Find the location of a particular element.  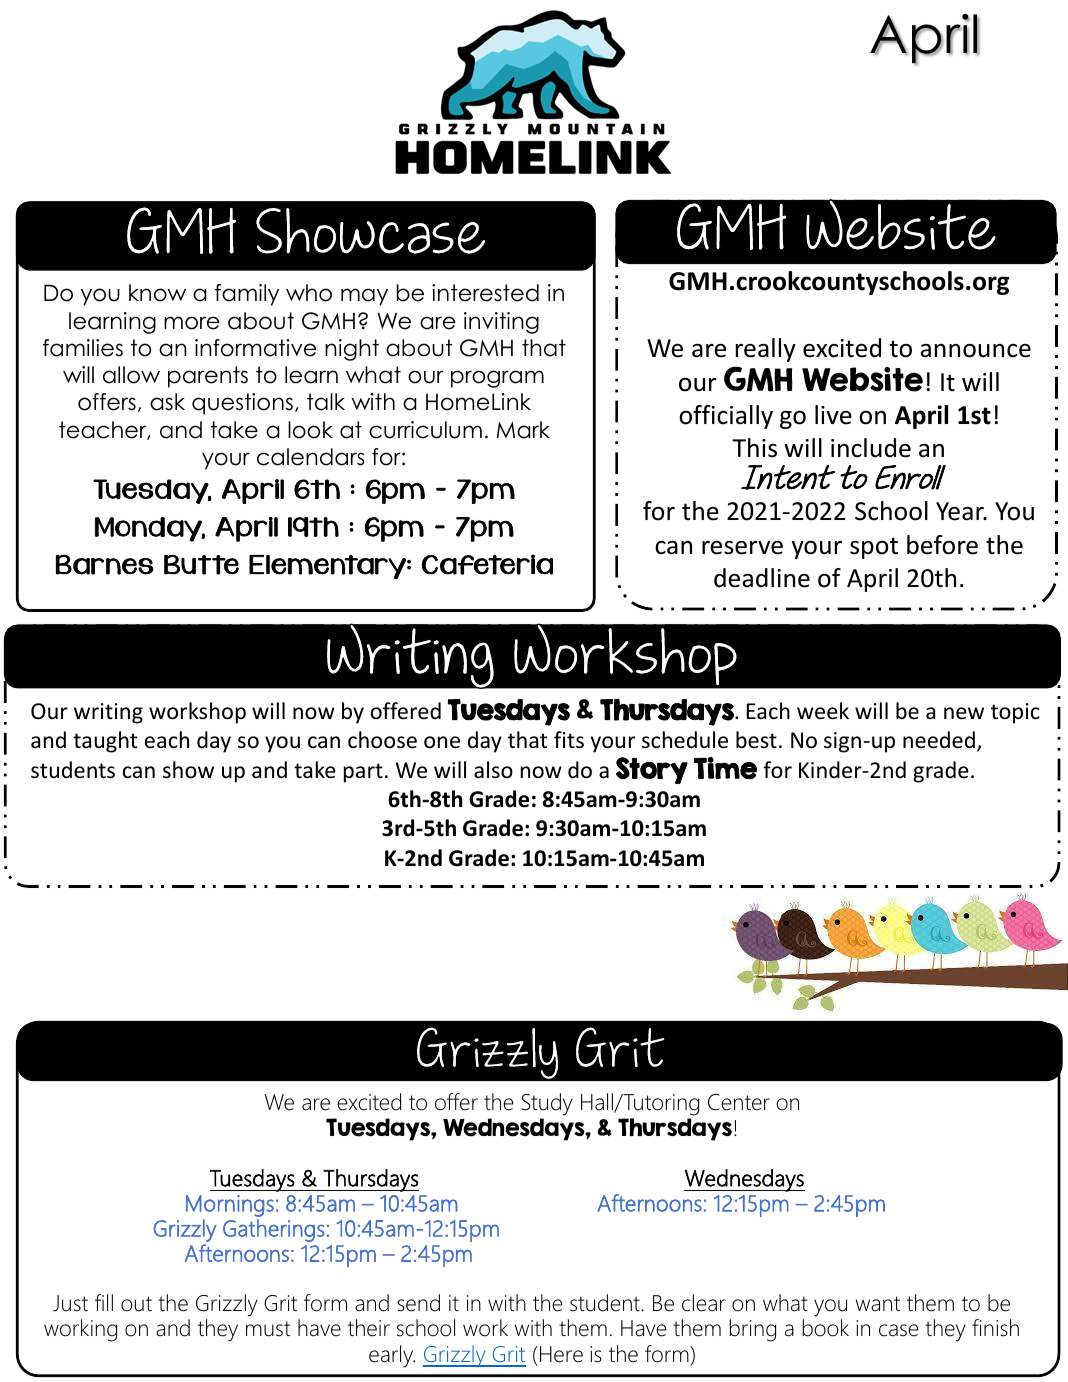

also is located at coordinates (493, 770).
